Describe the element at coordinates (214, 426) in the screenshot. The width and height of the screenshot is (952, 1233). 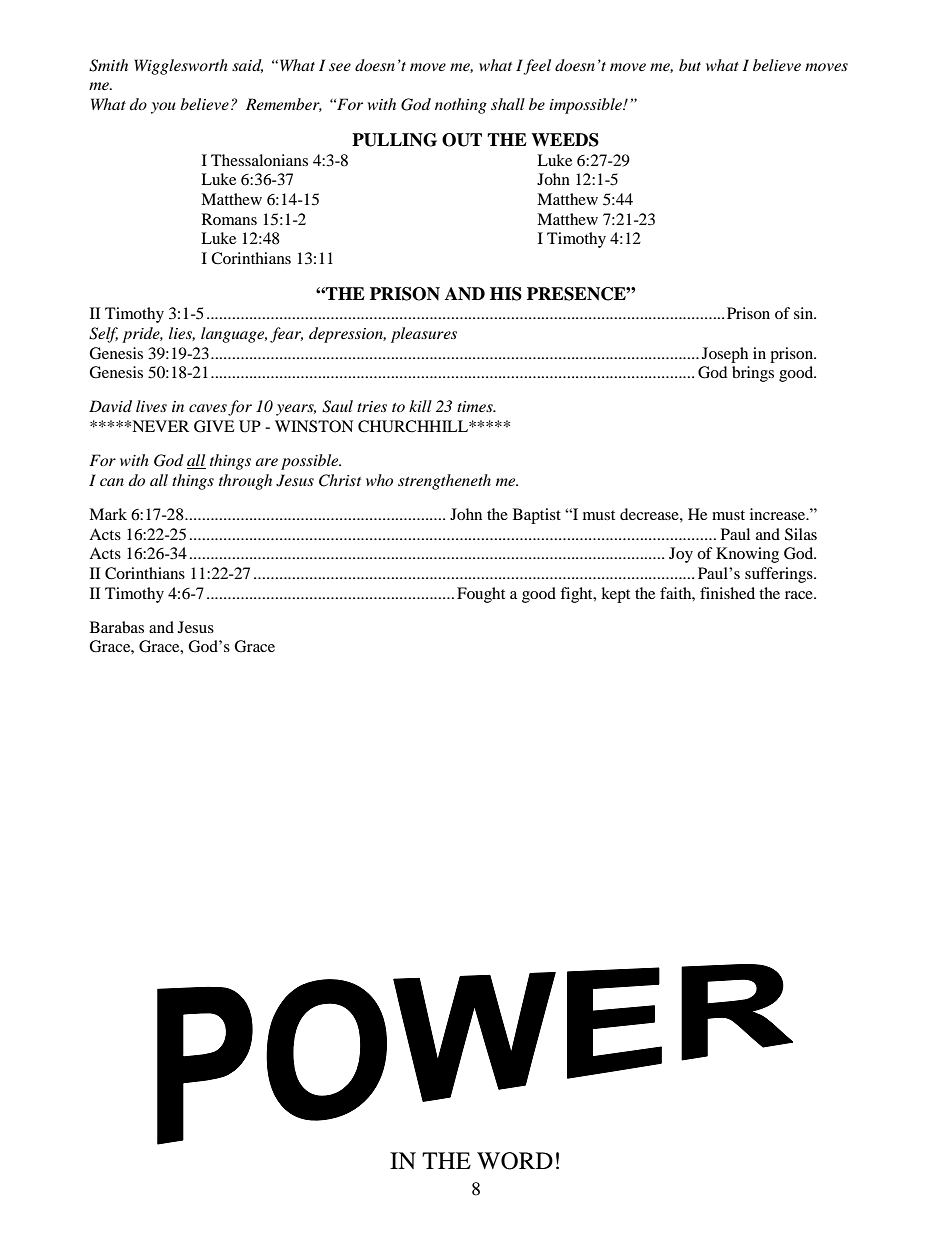
I see `GIVE` at that location.
